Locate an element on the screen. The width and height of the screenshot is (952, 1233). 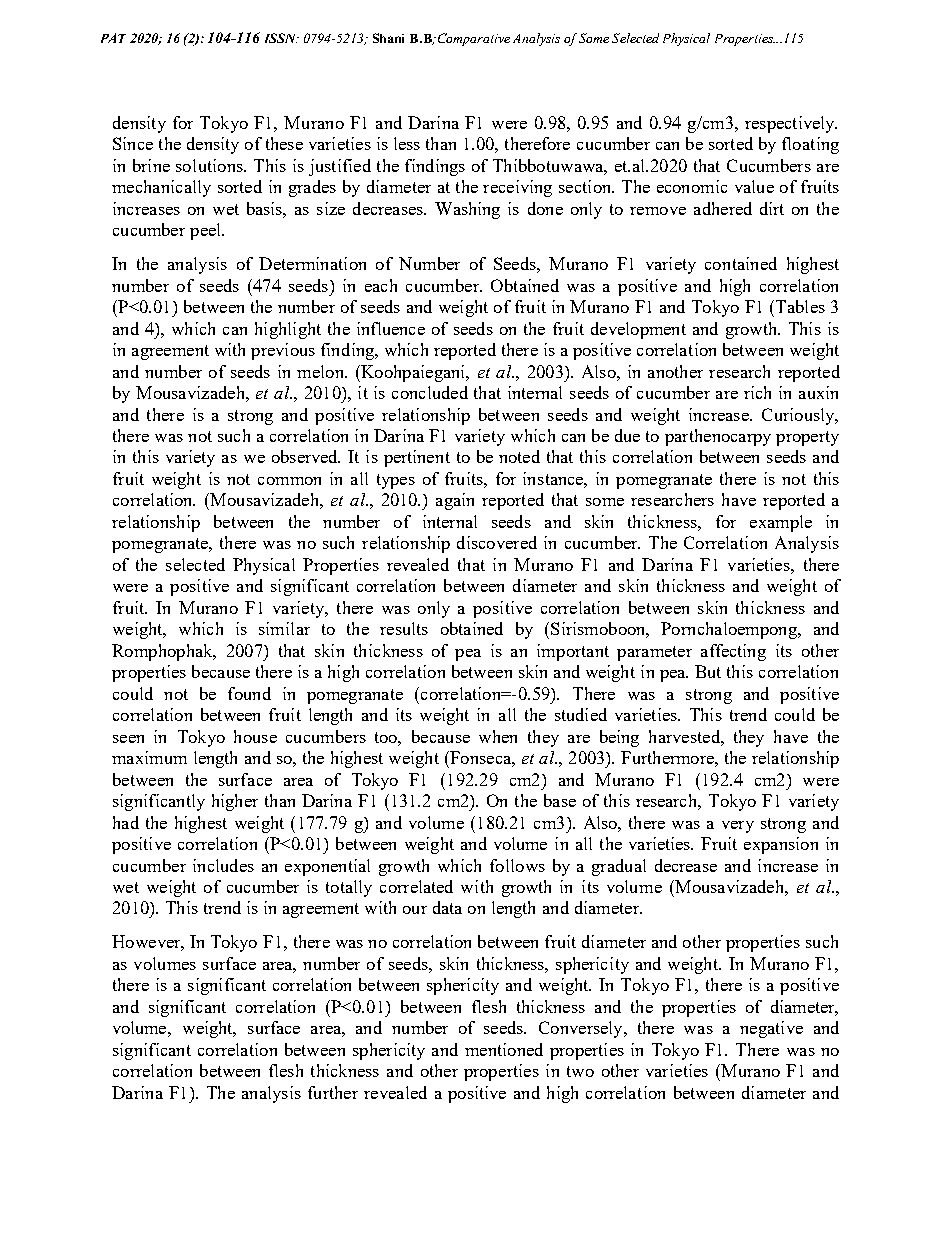
Shani is located at coordinates (388, 38).
